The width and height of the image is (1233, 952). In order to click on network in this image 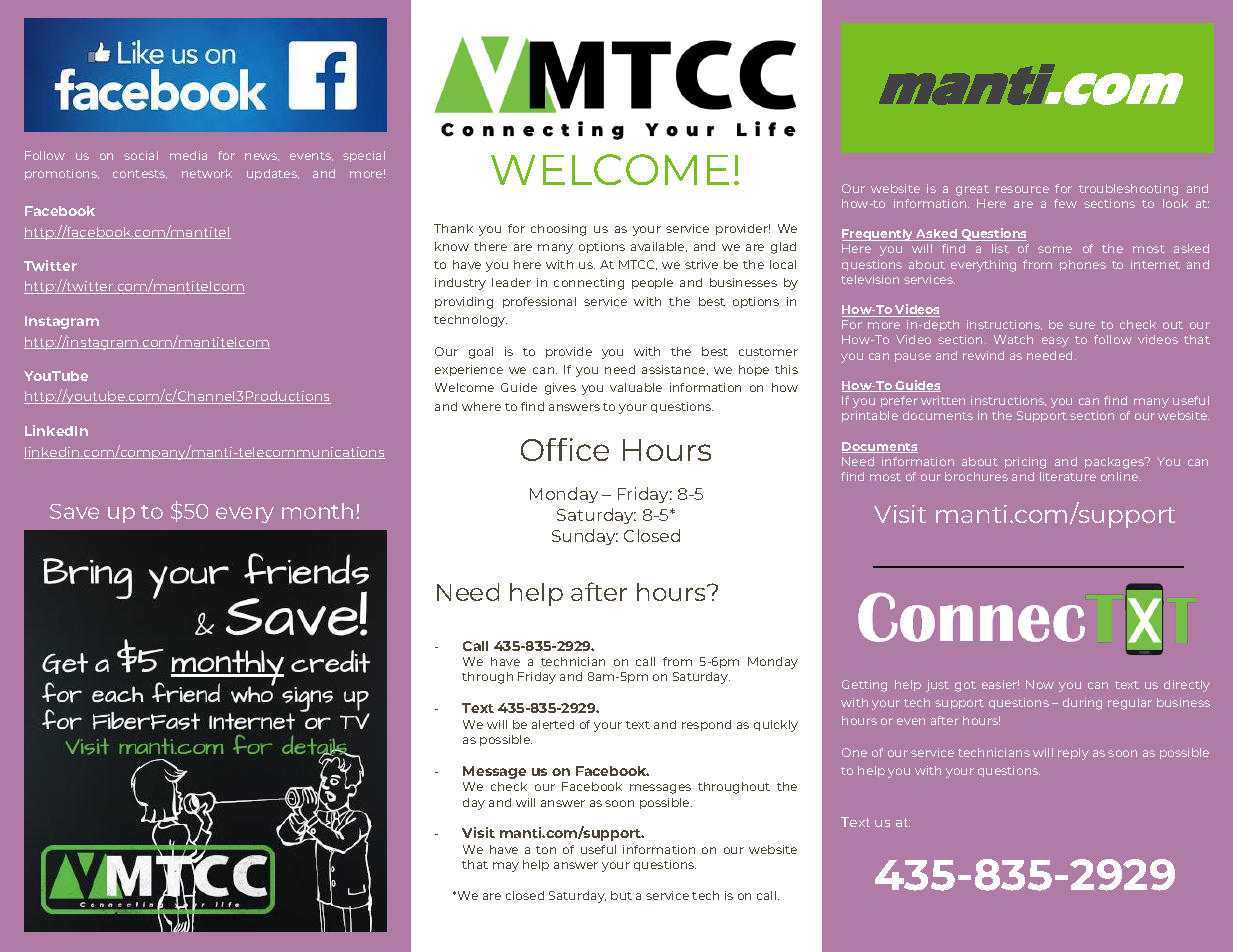, I will do `click(207, 173)`.
